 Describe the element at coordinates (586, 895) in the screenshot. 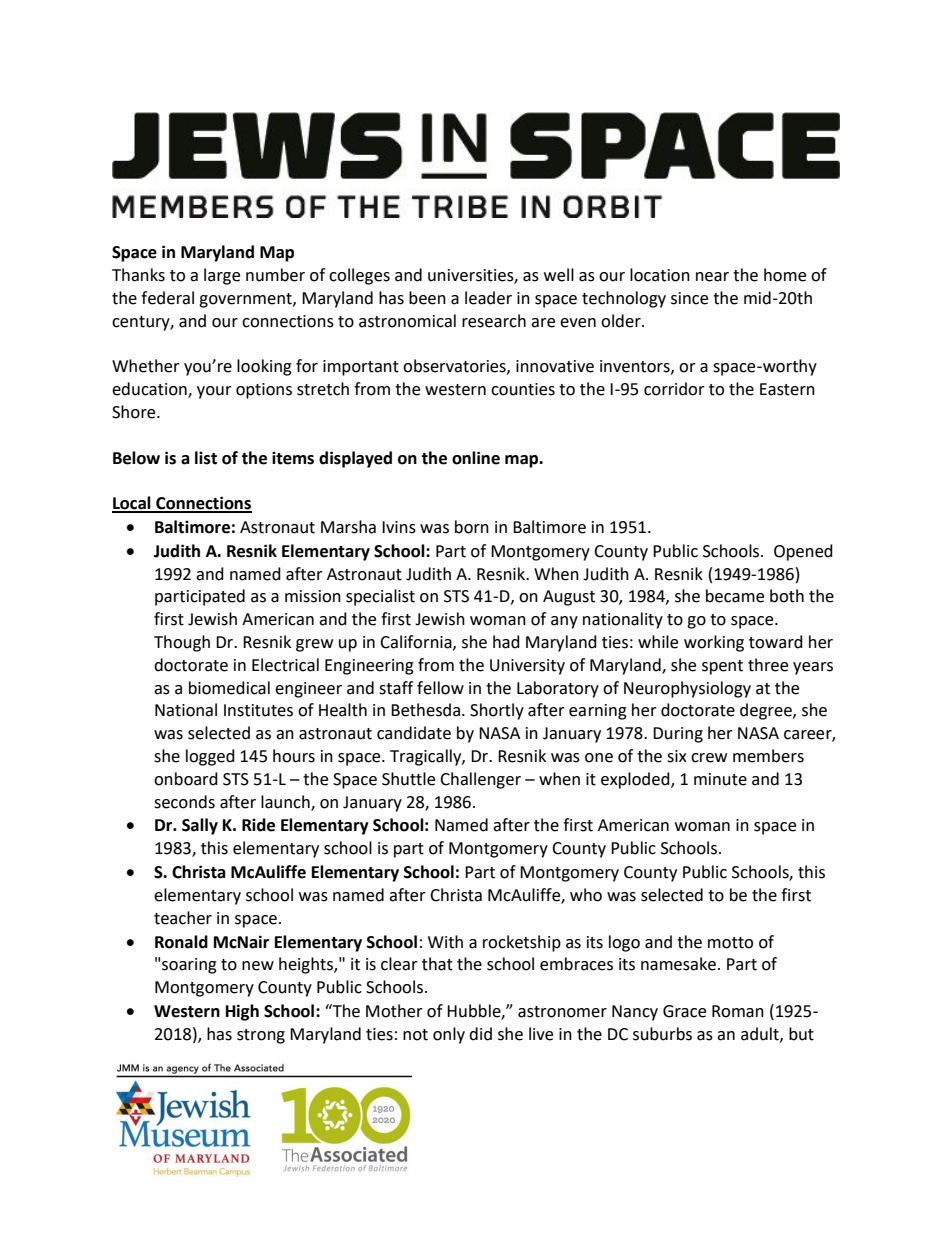

I see `who` at that location.
